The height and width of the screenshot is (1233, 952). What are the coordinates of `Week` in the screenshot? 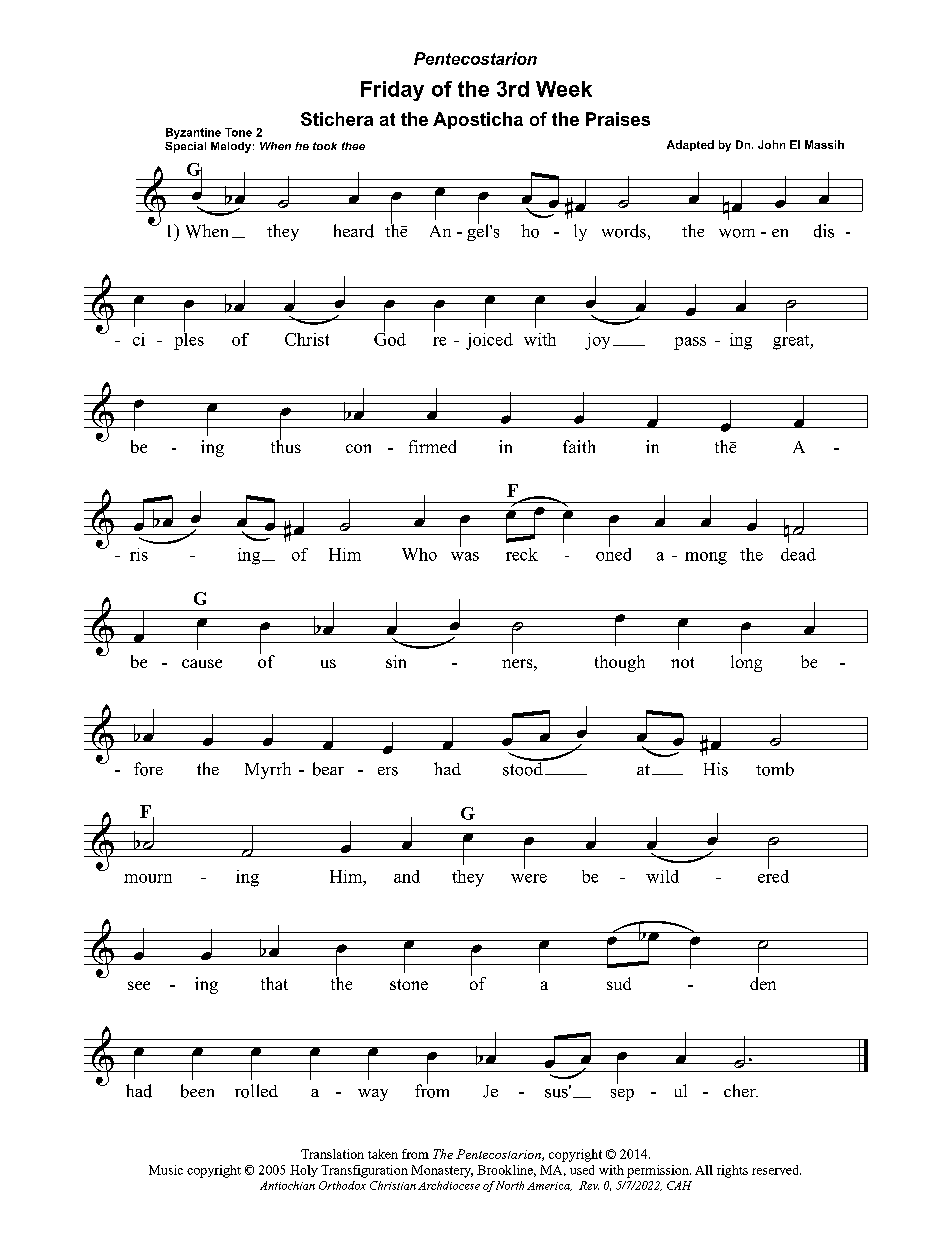 It's located at (564, 89).
